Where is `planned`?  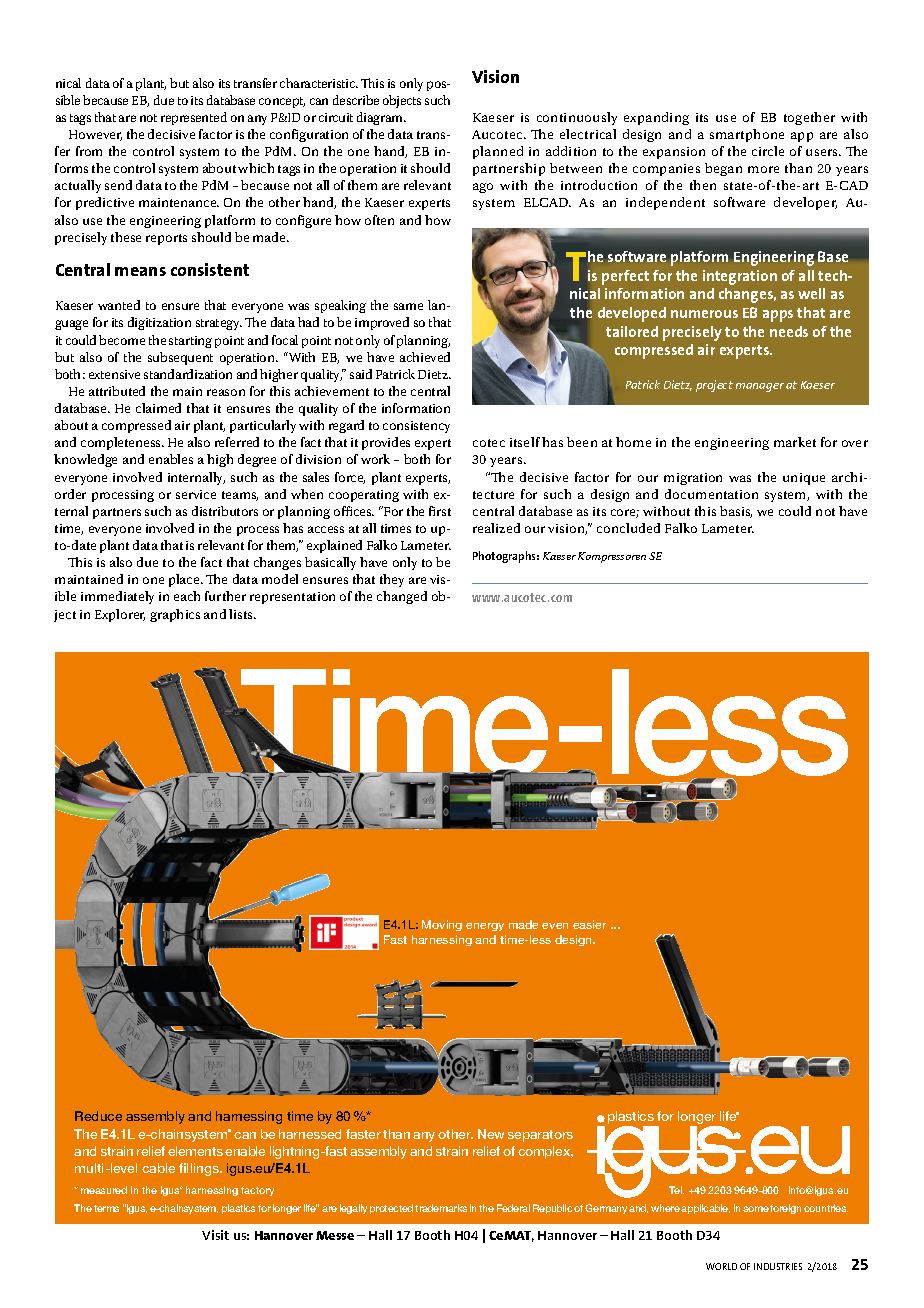 planned is located at coordinates (498, 152).
